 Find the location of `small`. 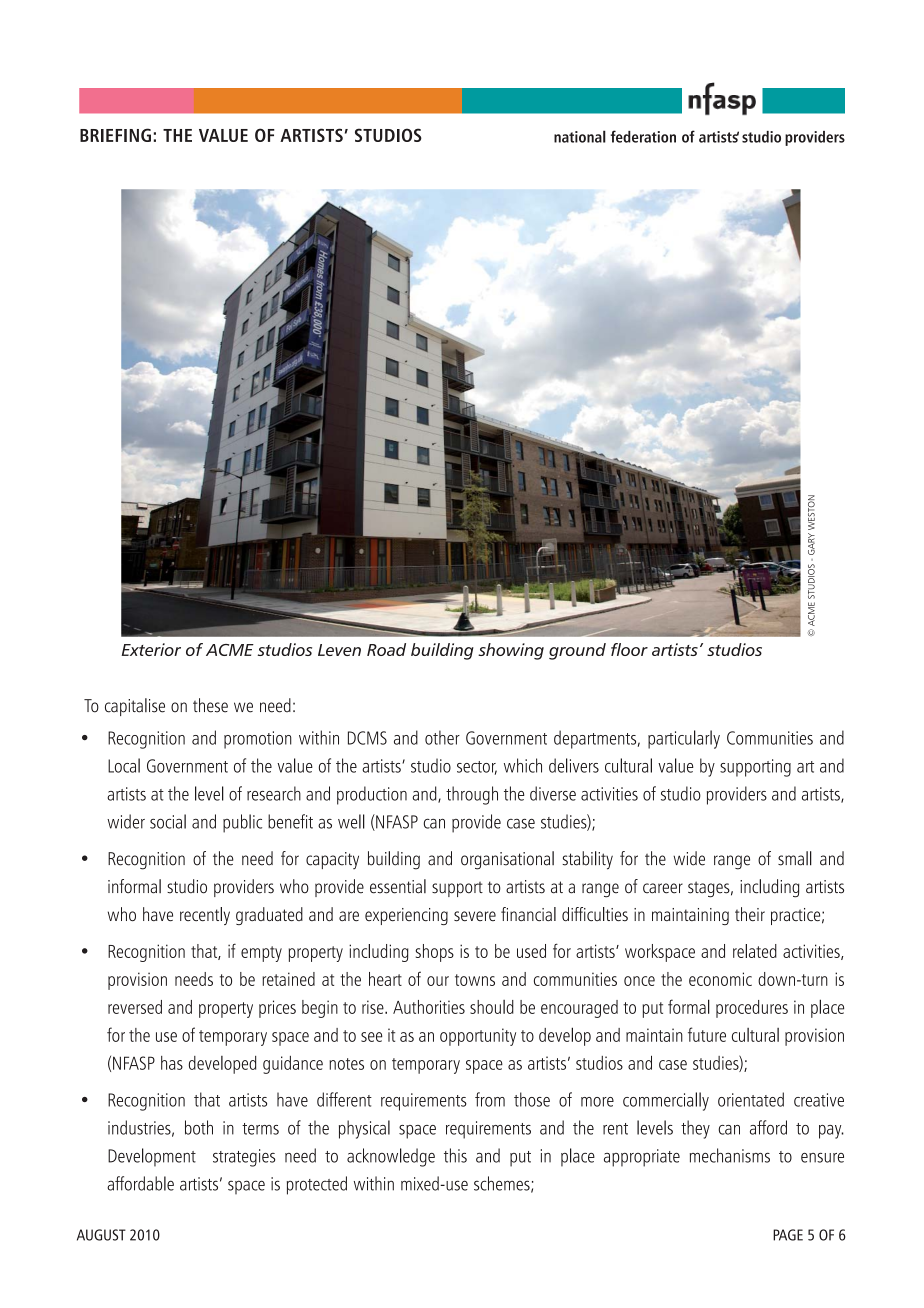

small is located at coordinates (795, 858).
